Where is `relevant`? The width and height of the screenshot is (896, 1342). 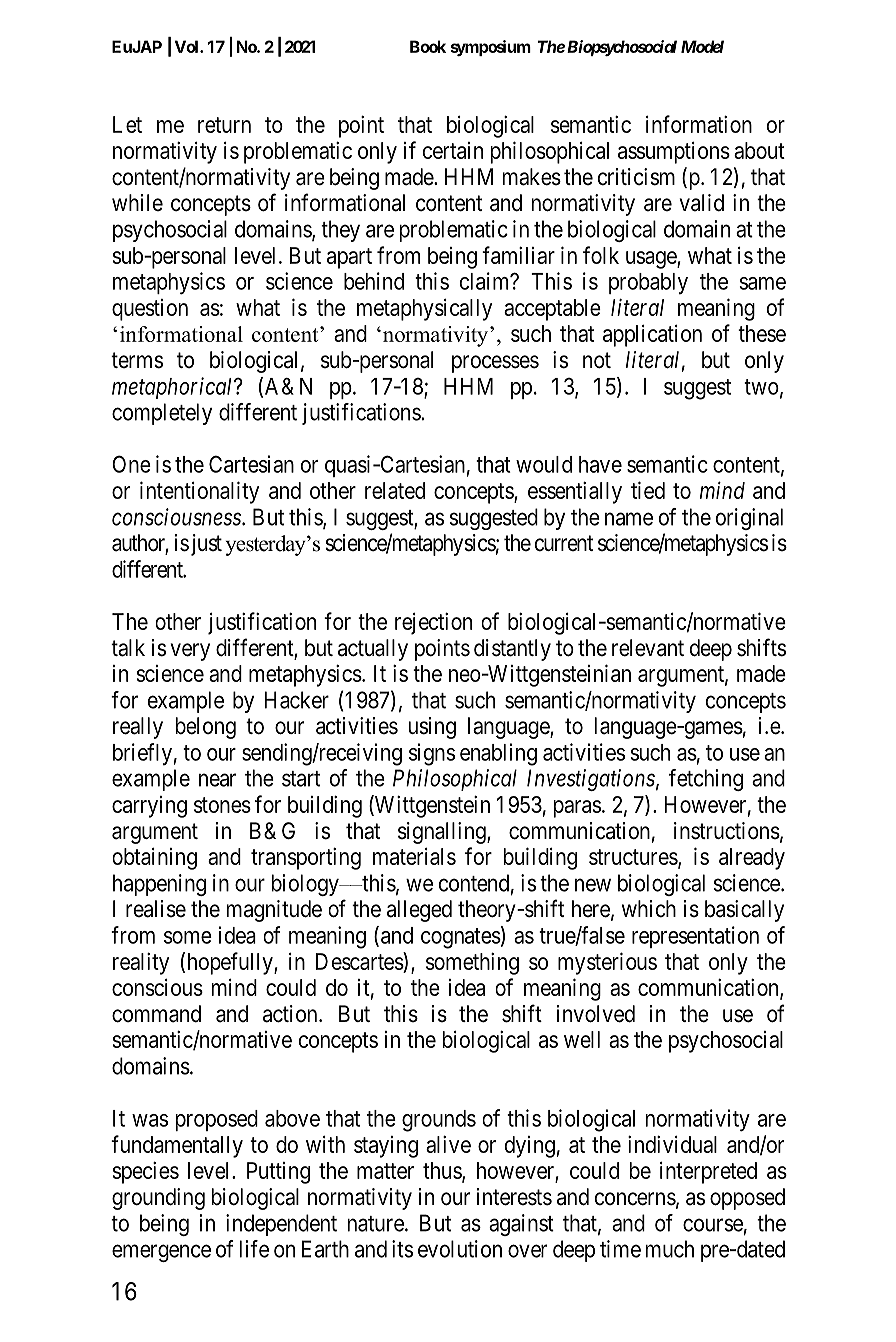 relevant is located at coordinates (648, 648).
